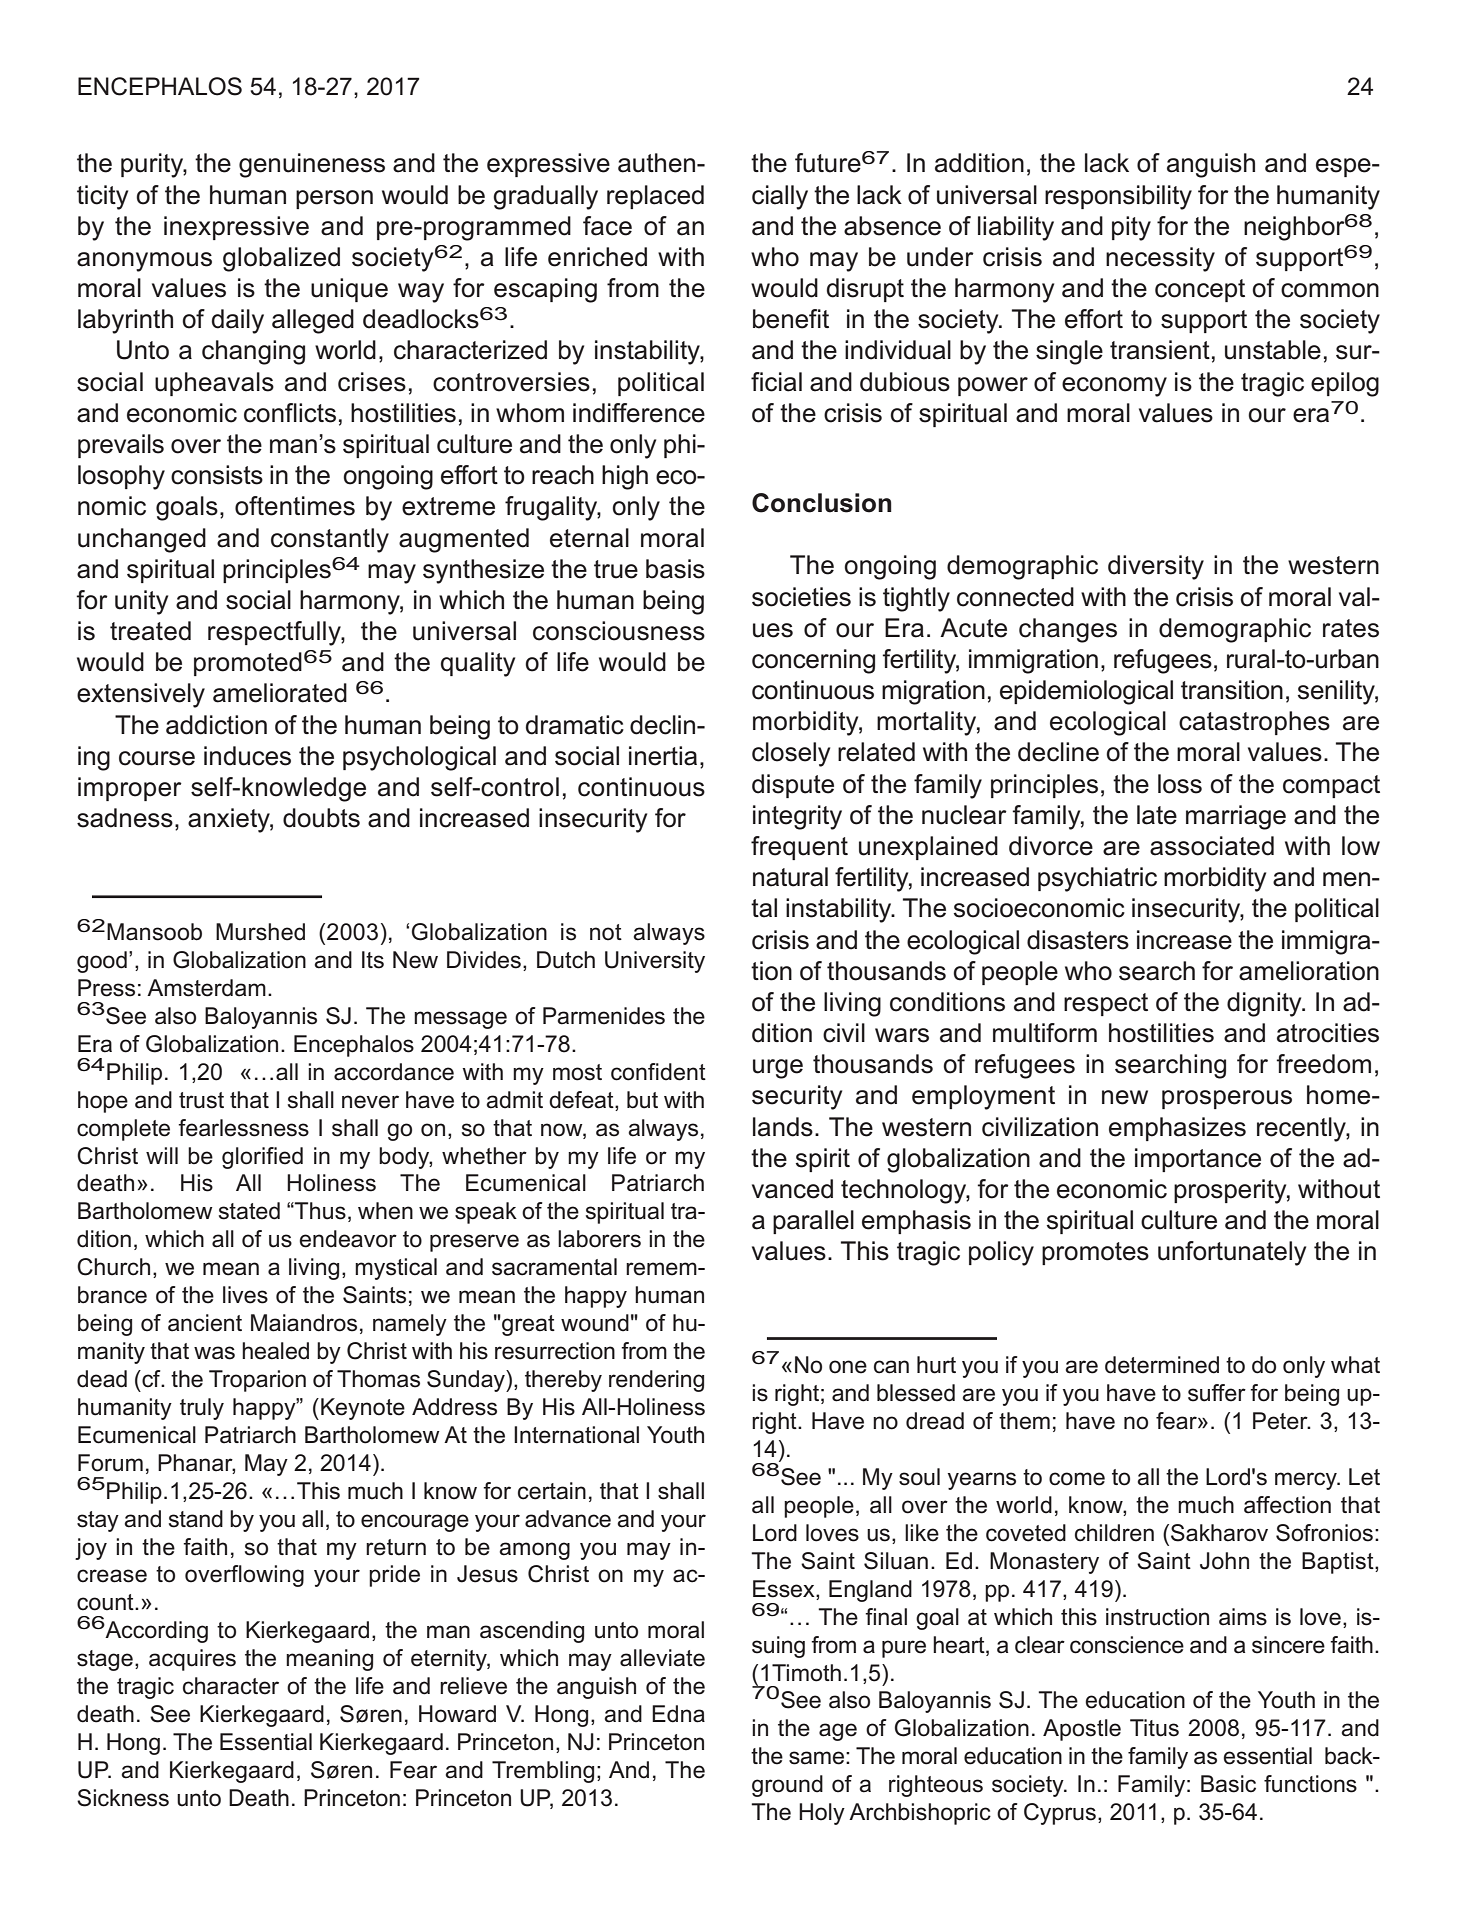  Describe the element at coordinates (281, 259) in the image. I see `globalized` at that location.
